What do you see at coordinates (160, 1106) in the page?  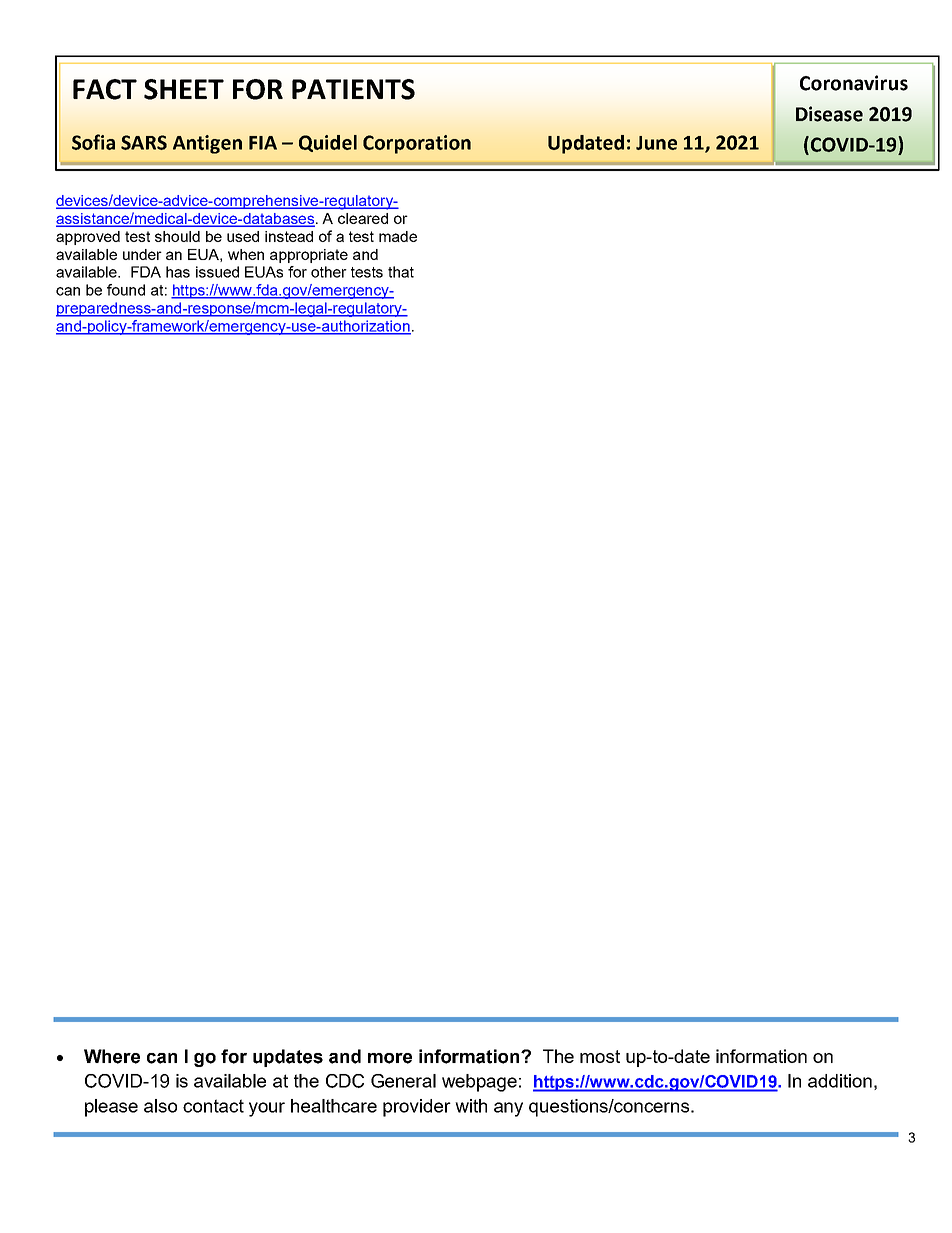 I see `also` at bounding box center [160, 1106].
